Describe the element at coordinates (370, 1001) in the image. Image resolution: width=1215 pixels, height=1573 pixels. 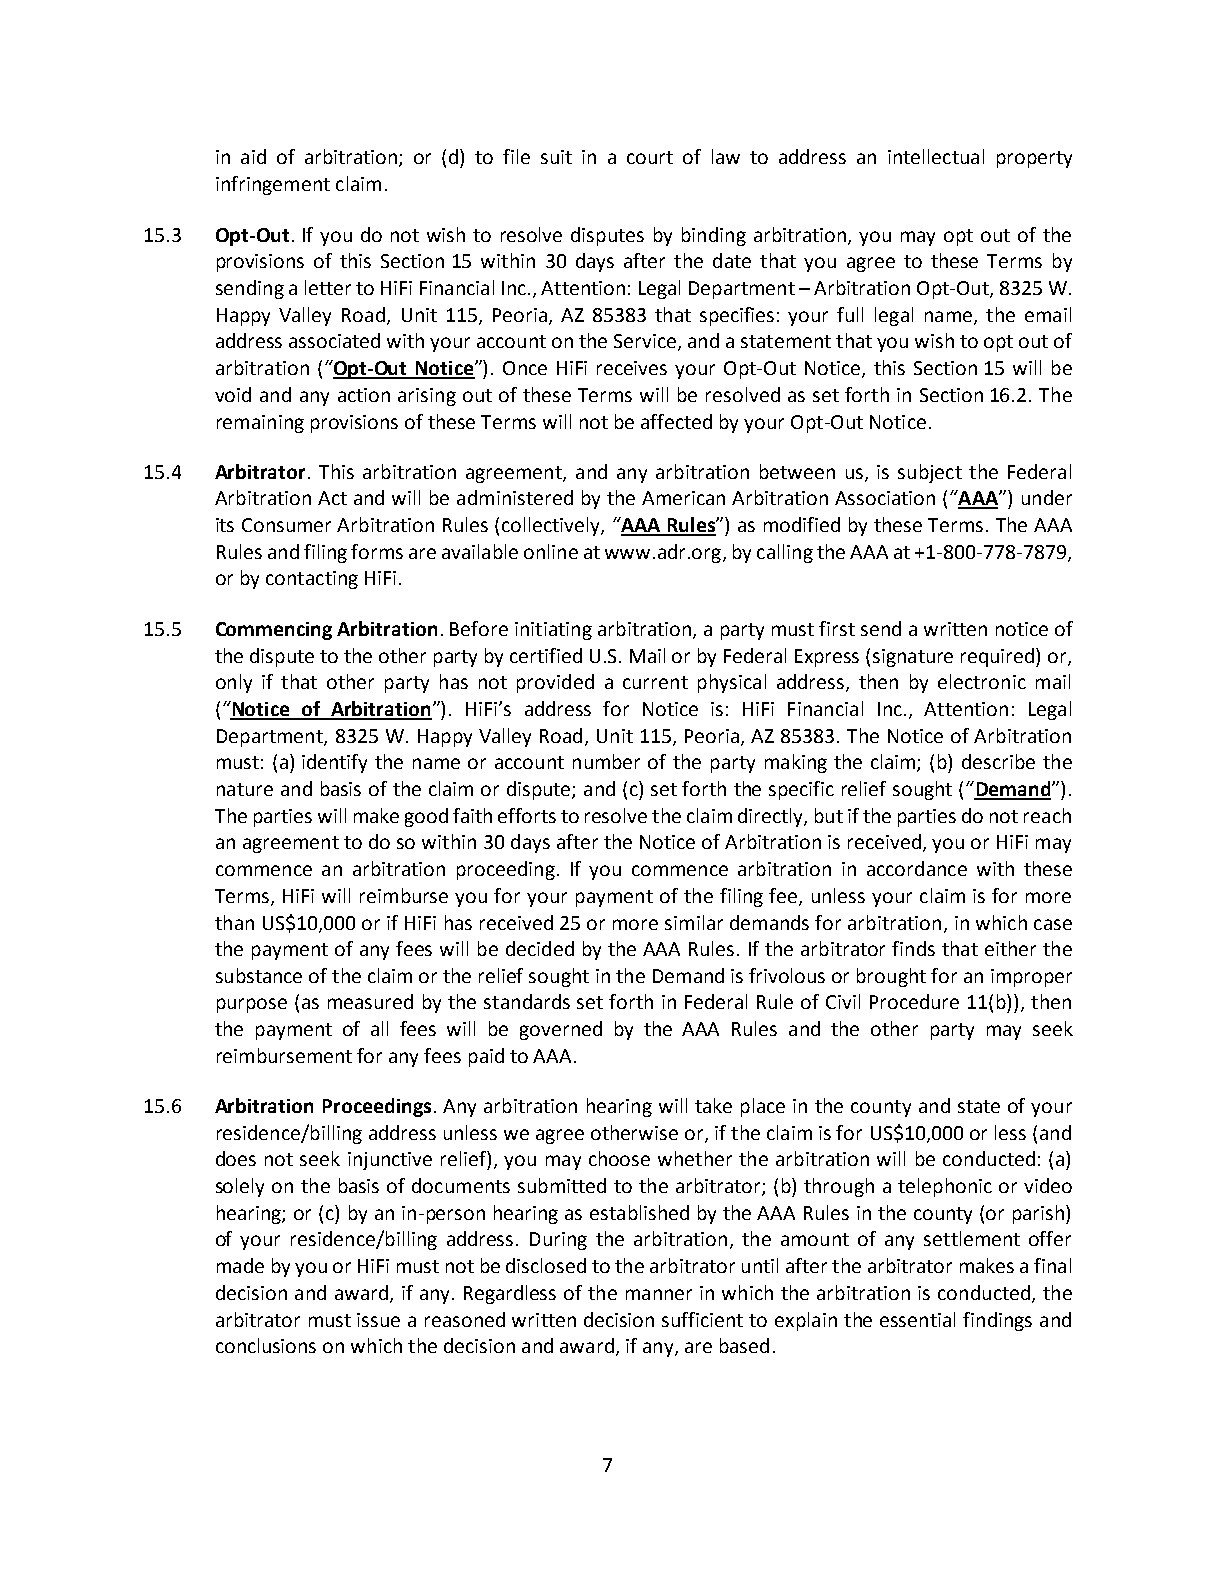
I see `measured` at that location.
